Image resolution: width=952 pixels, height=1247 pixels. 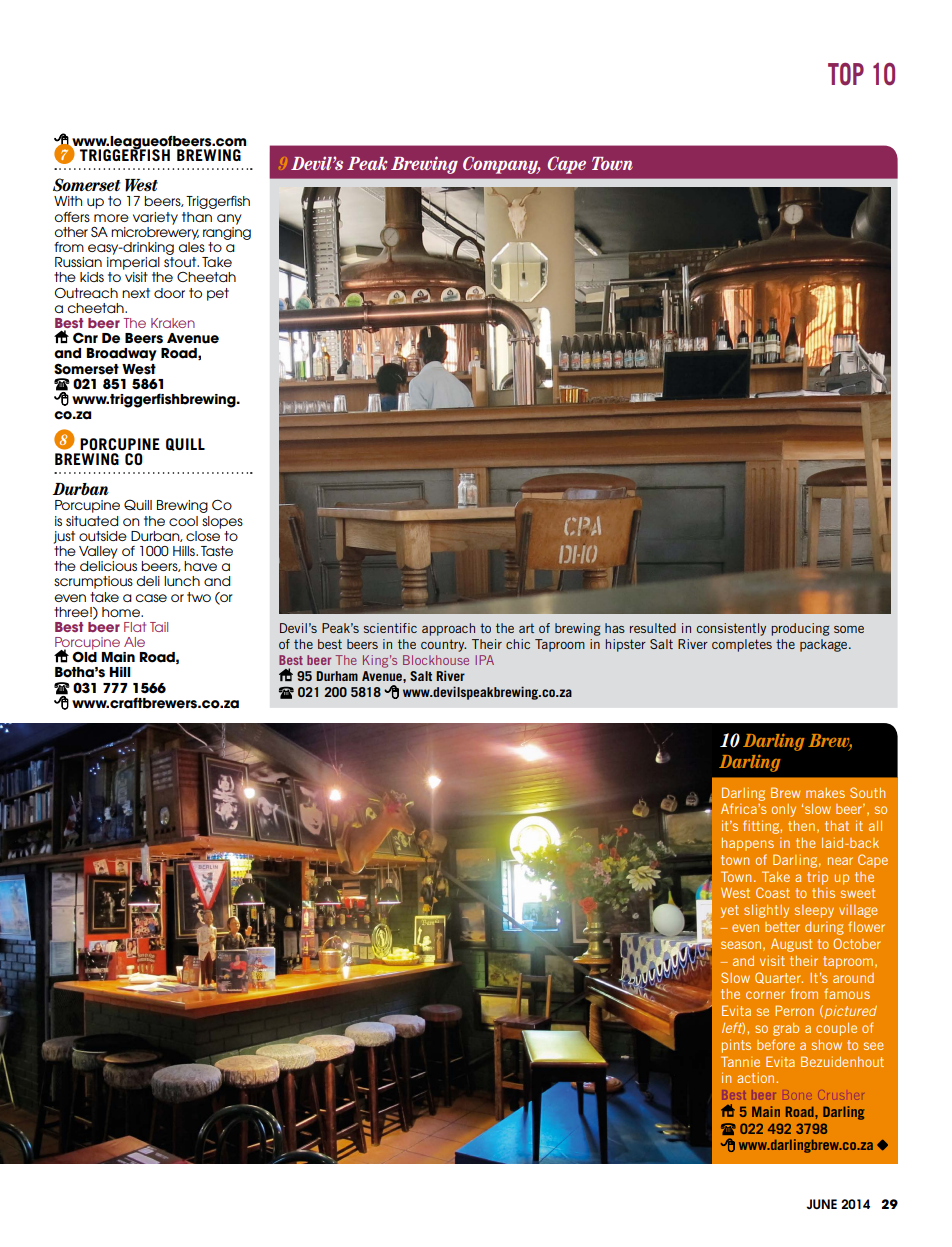 What do you see at coordinates (846, 74) in the screenshot?
I see `TOP` at bounding box center [846, 74].
